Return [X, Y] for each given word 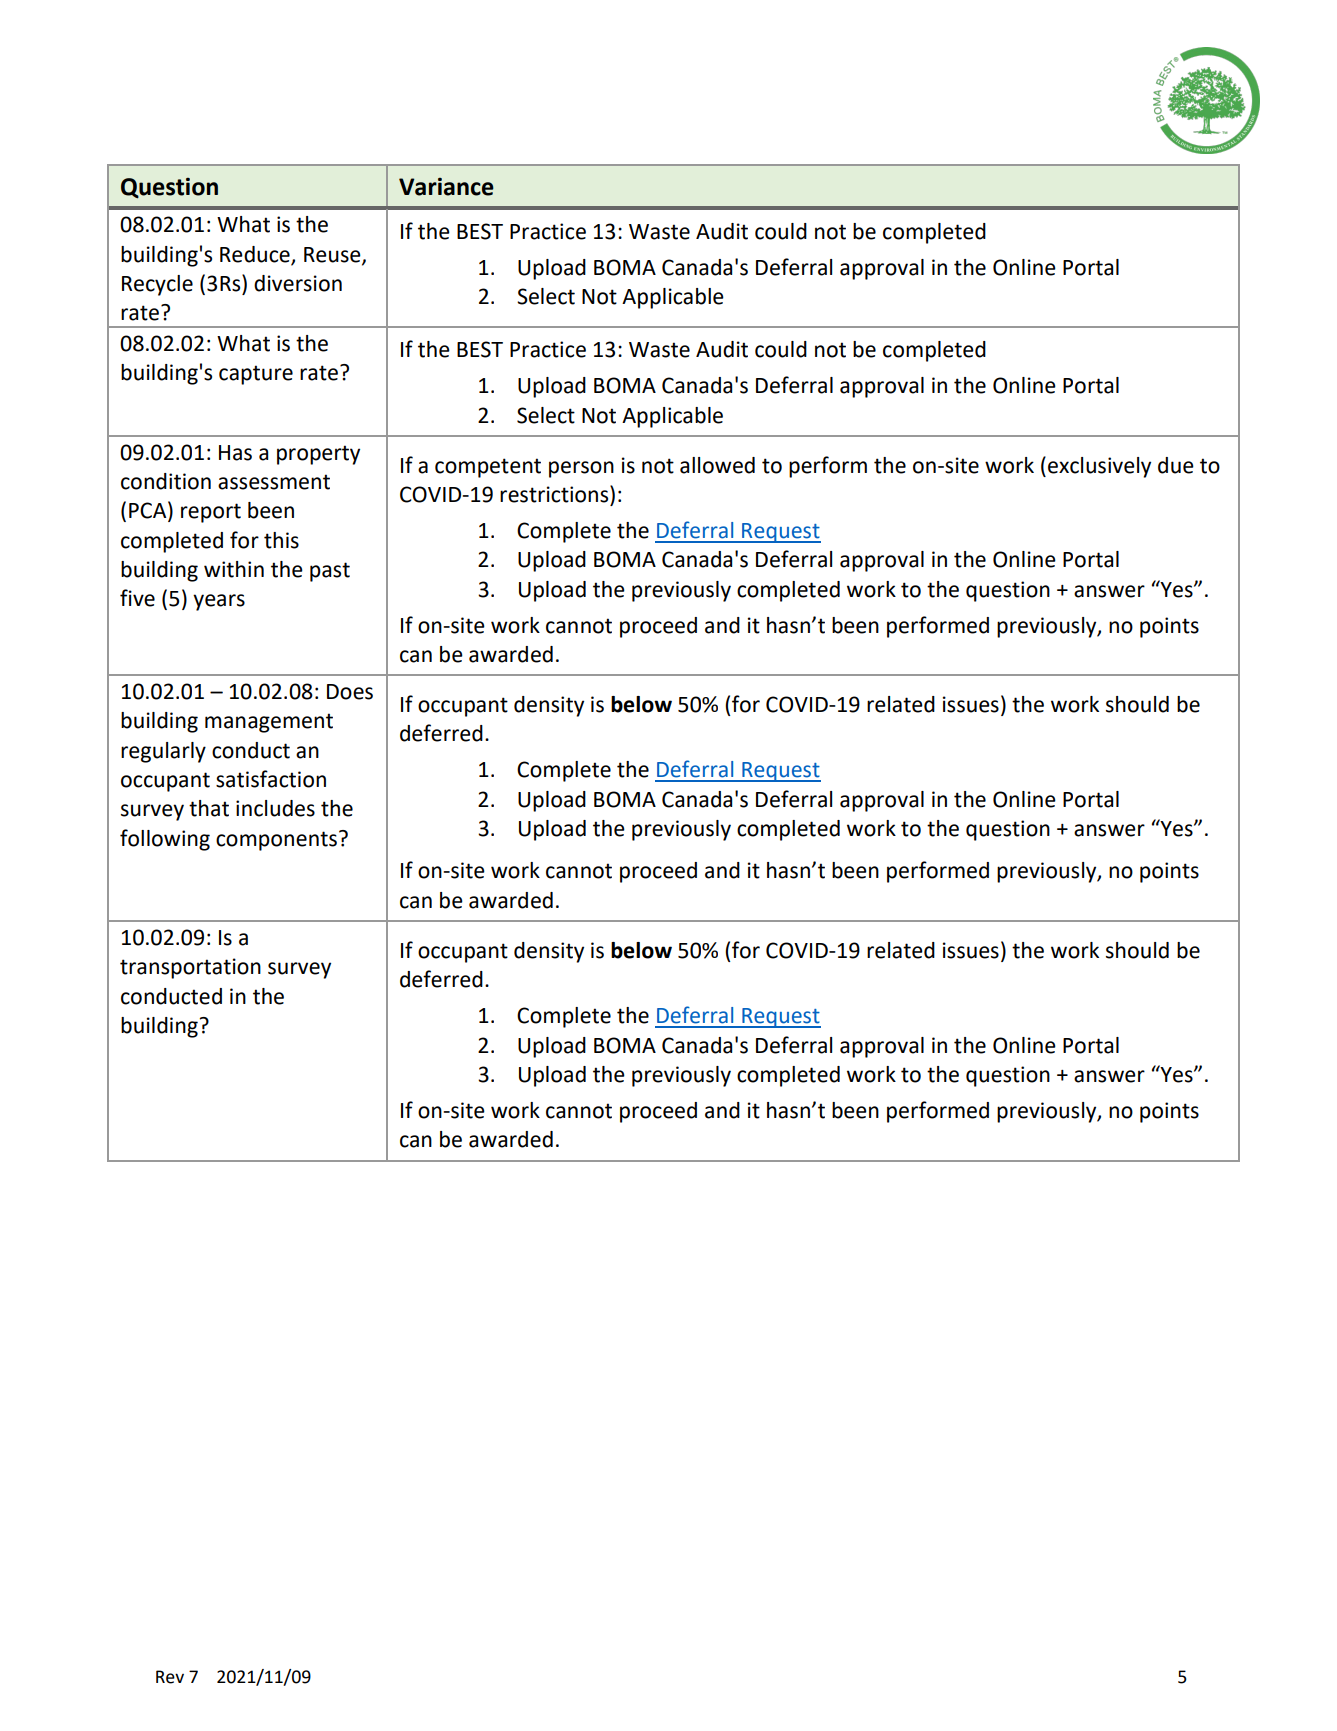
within [234, 569]
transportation [190, 968]
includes [275, 808]
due [1176, 465]
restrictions [555, 494]
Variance [446, 187]
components [276, 841]
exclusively [1099, 467]
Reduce [256, 255]
